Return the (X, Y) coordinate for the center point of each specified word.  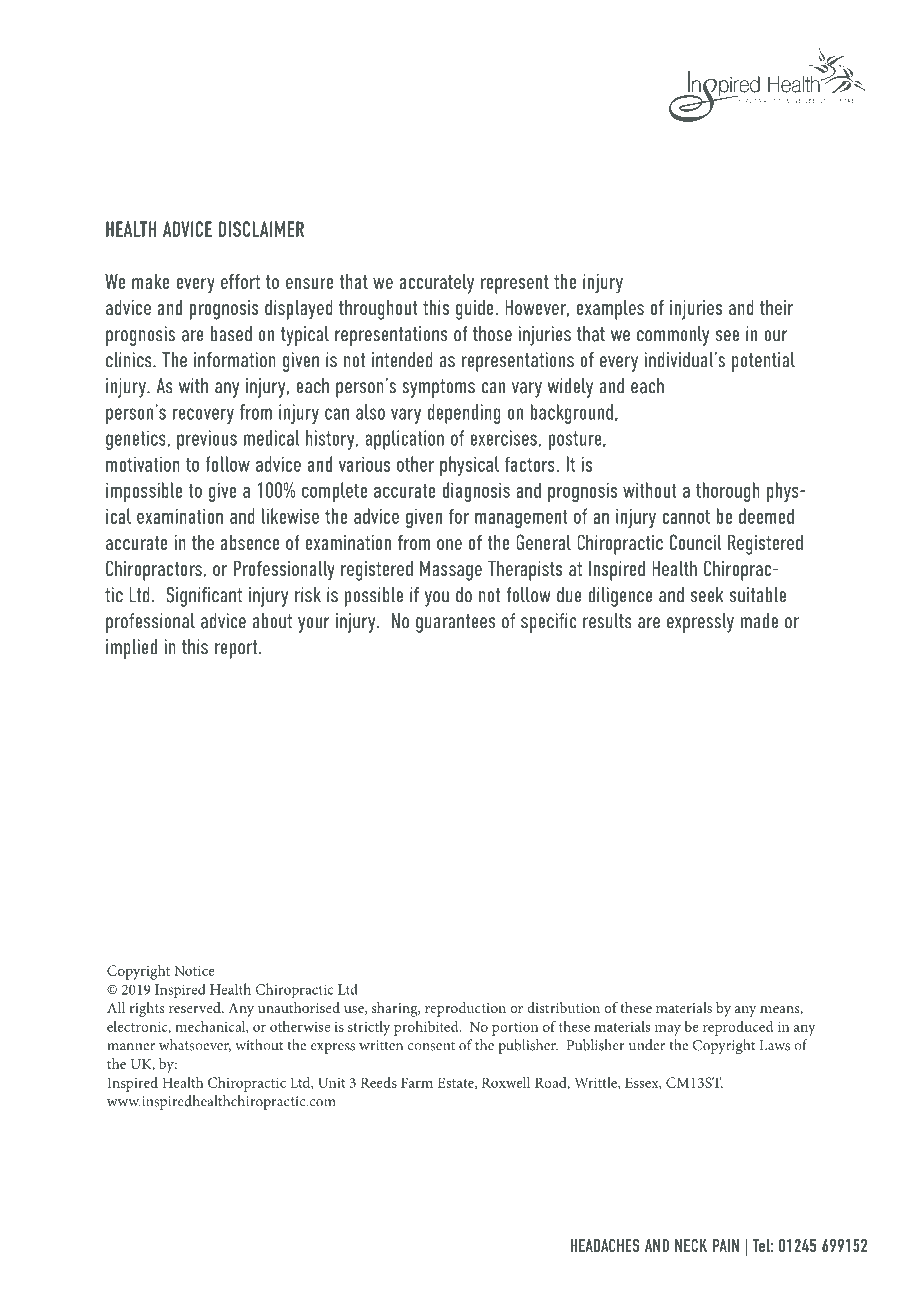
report (237, 649)
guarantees (455, 623)
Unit (331, 1082)
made (759, 621)
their (776, 307)
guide (474, 310)
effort (240, 281)
